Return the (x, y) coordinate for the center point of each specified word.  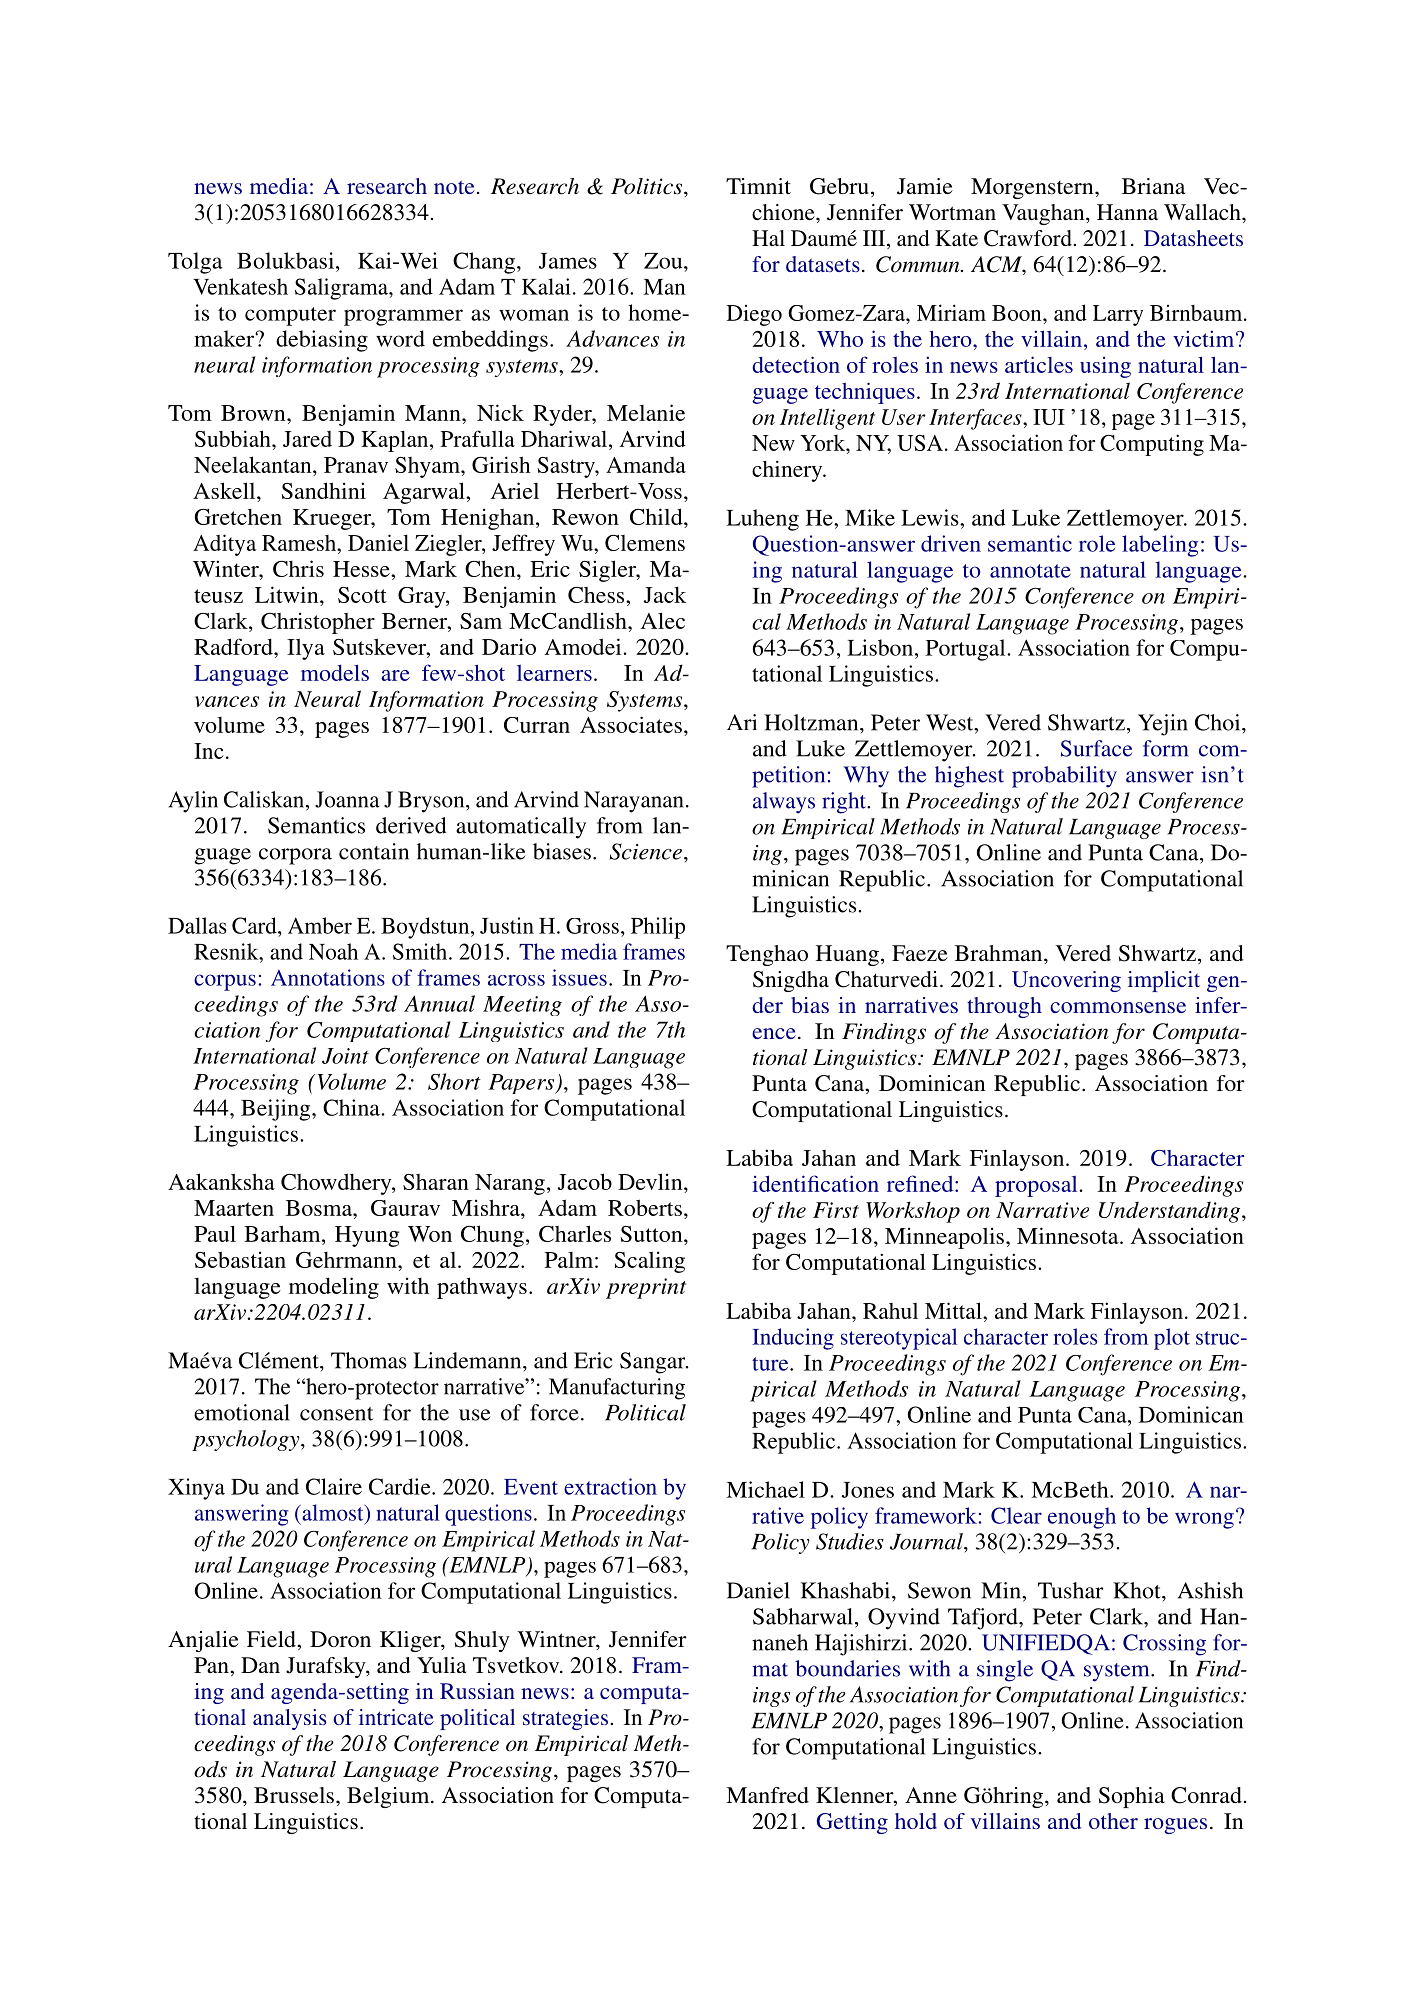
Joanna (347, 799)
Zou (664, 261)
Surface (1096, 748)
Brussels (294, 1795)
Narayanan (633, 802)
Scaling (650, 1262)
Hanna (1127, 212)
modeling (334, 1288)
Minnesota (1069, 1235)
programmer (403, 317)
